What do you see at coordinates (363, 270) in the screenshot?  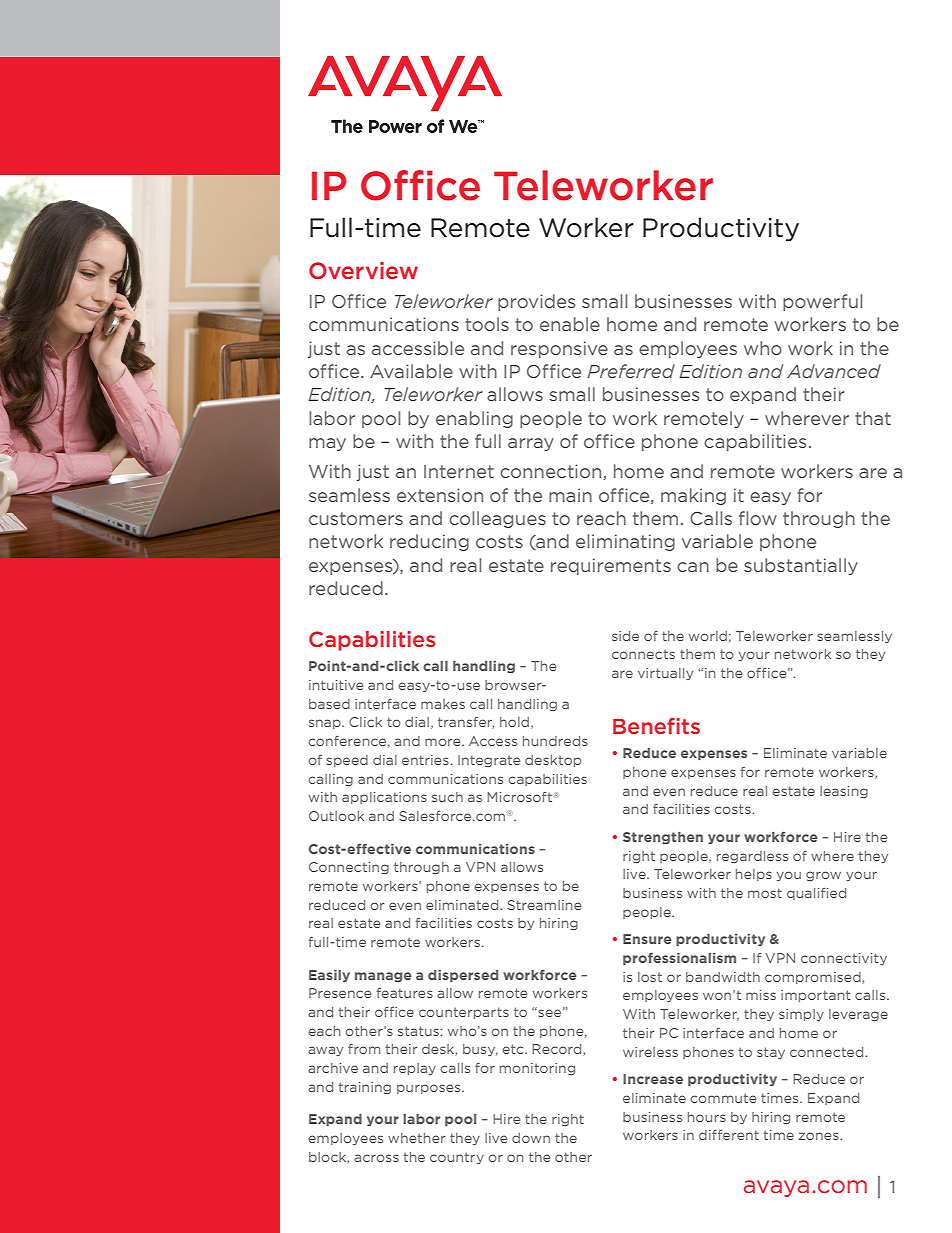 I see `Overview` at bounding box center [363, 270].
